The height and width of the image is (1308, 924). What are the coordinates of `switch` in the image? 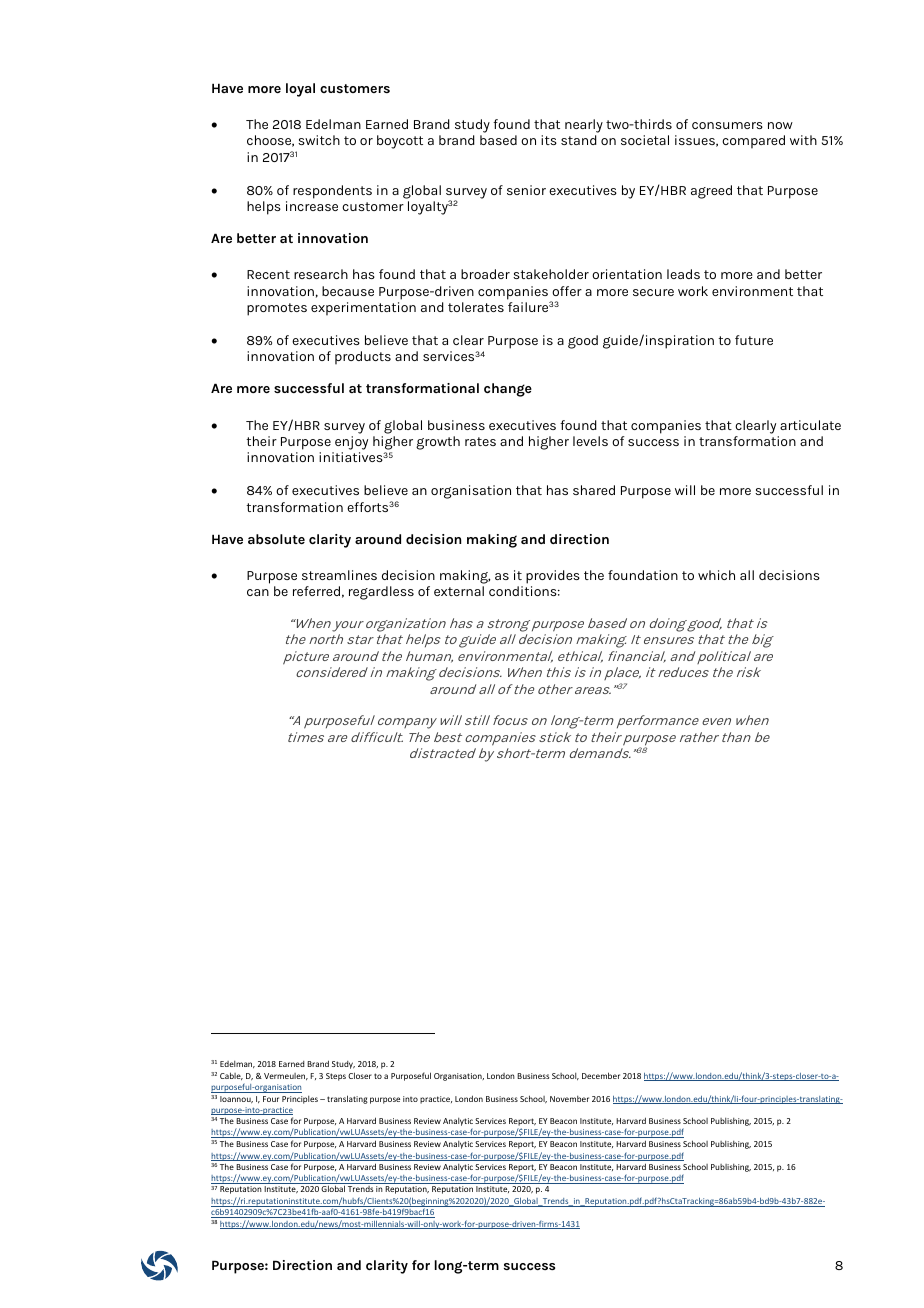 It's located at (319, 140).
